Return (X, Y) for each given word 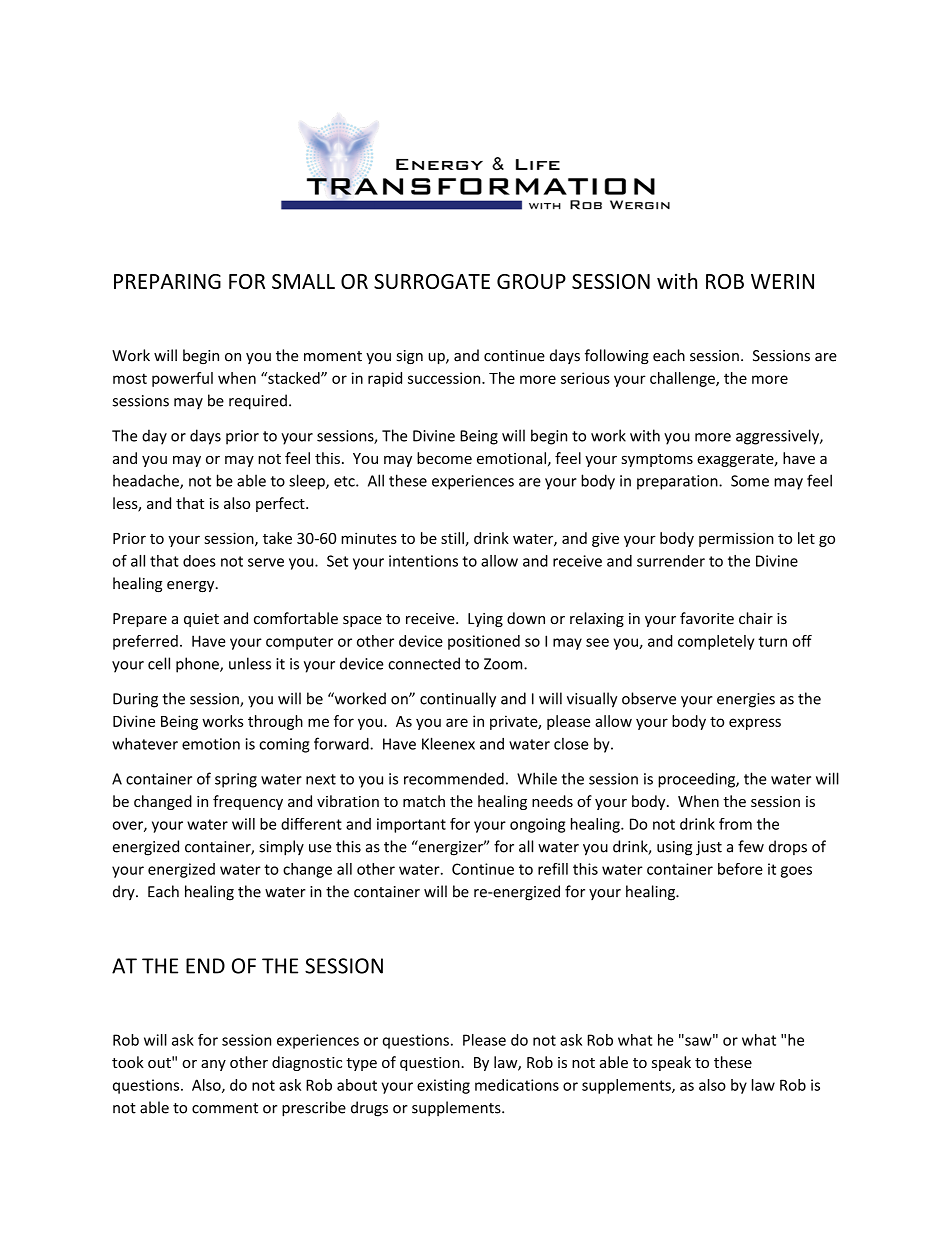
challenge (683, 379)
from (735, 824)
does (199, 561)
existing (443, 1086)
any (213, 1065)
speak (671, 1063)
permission (736, 539)
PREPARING (167, 281)
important (411, 825)
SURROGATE (432, 281)
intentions (423, 561)
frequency (248, 802)
